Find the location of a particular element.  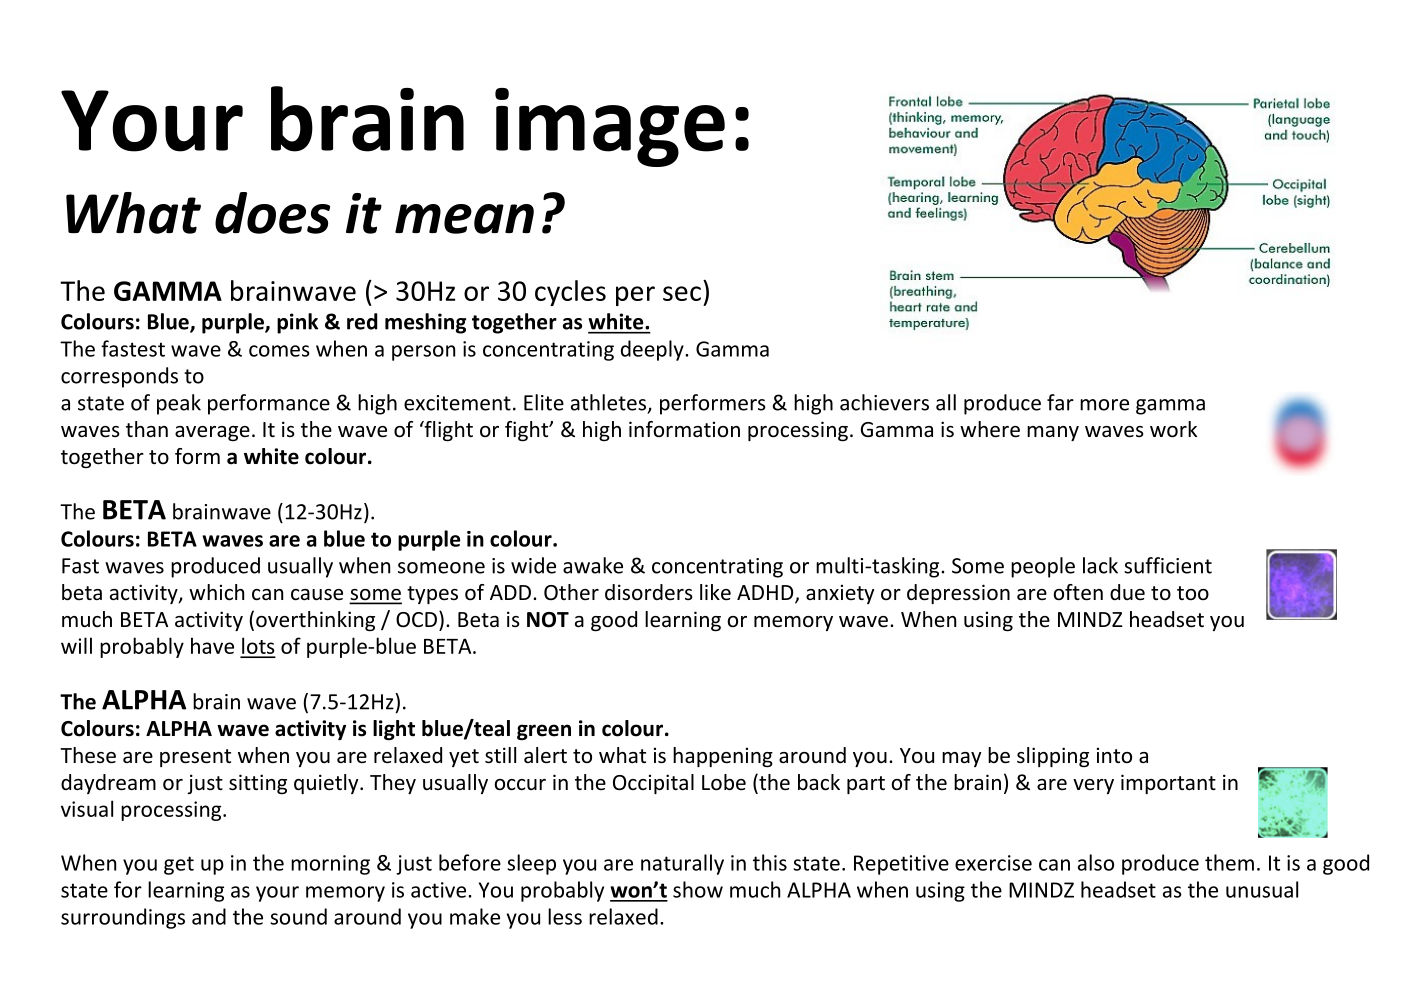

athletes is located at coordinates (610, 403).
